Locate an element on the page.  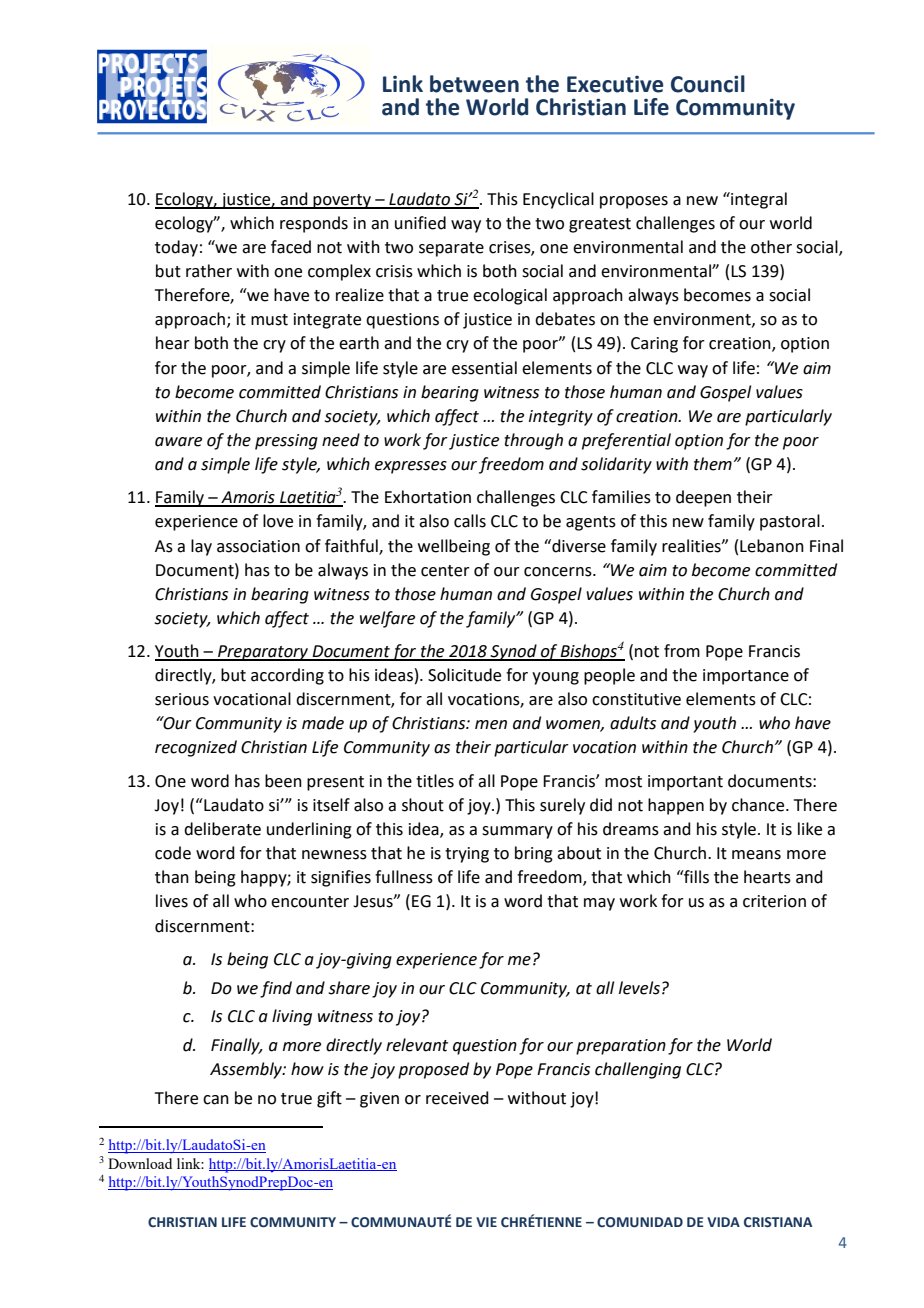
between is located at coordinates (474, 84).
